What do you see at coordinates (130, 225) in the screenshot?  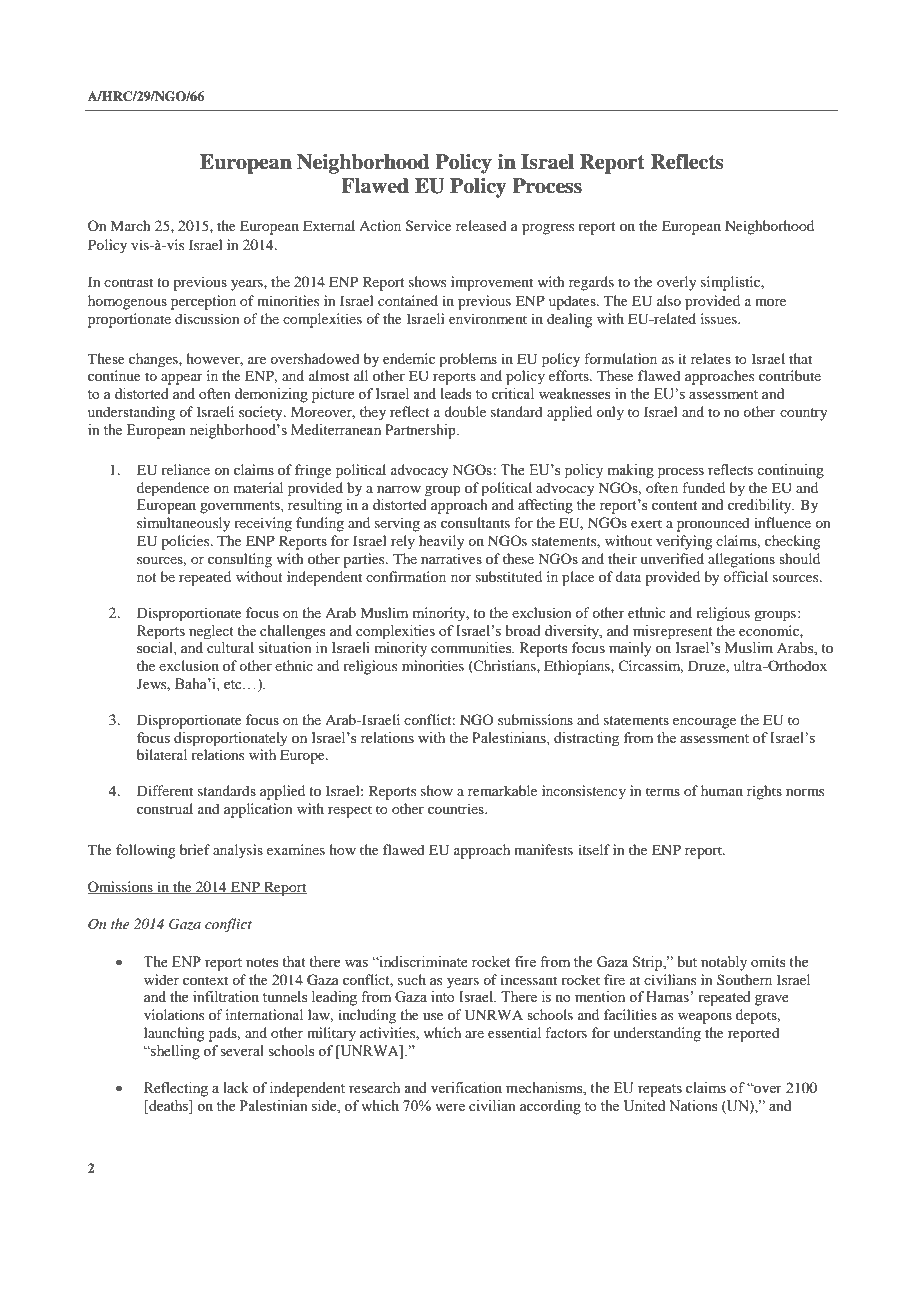 I see `March` at bounding box center [130, 225].
